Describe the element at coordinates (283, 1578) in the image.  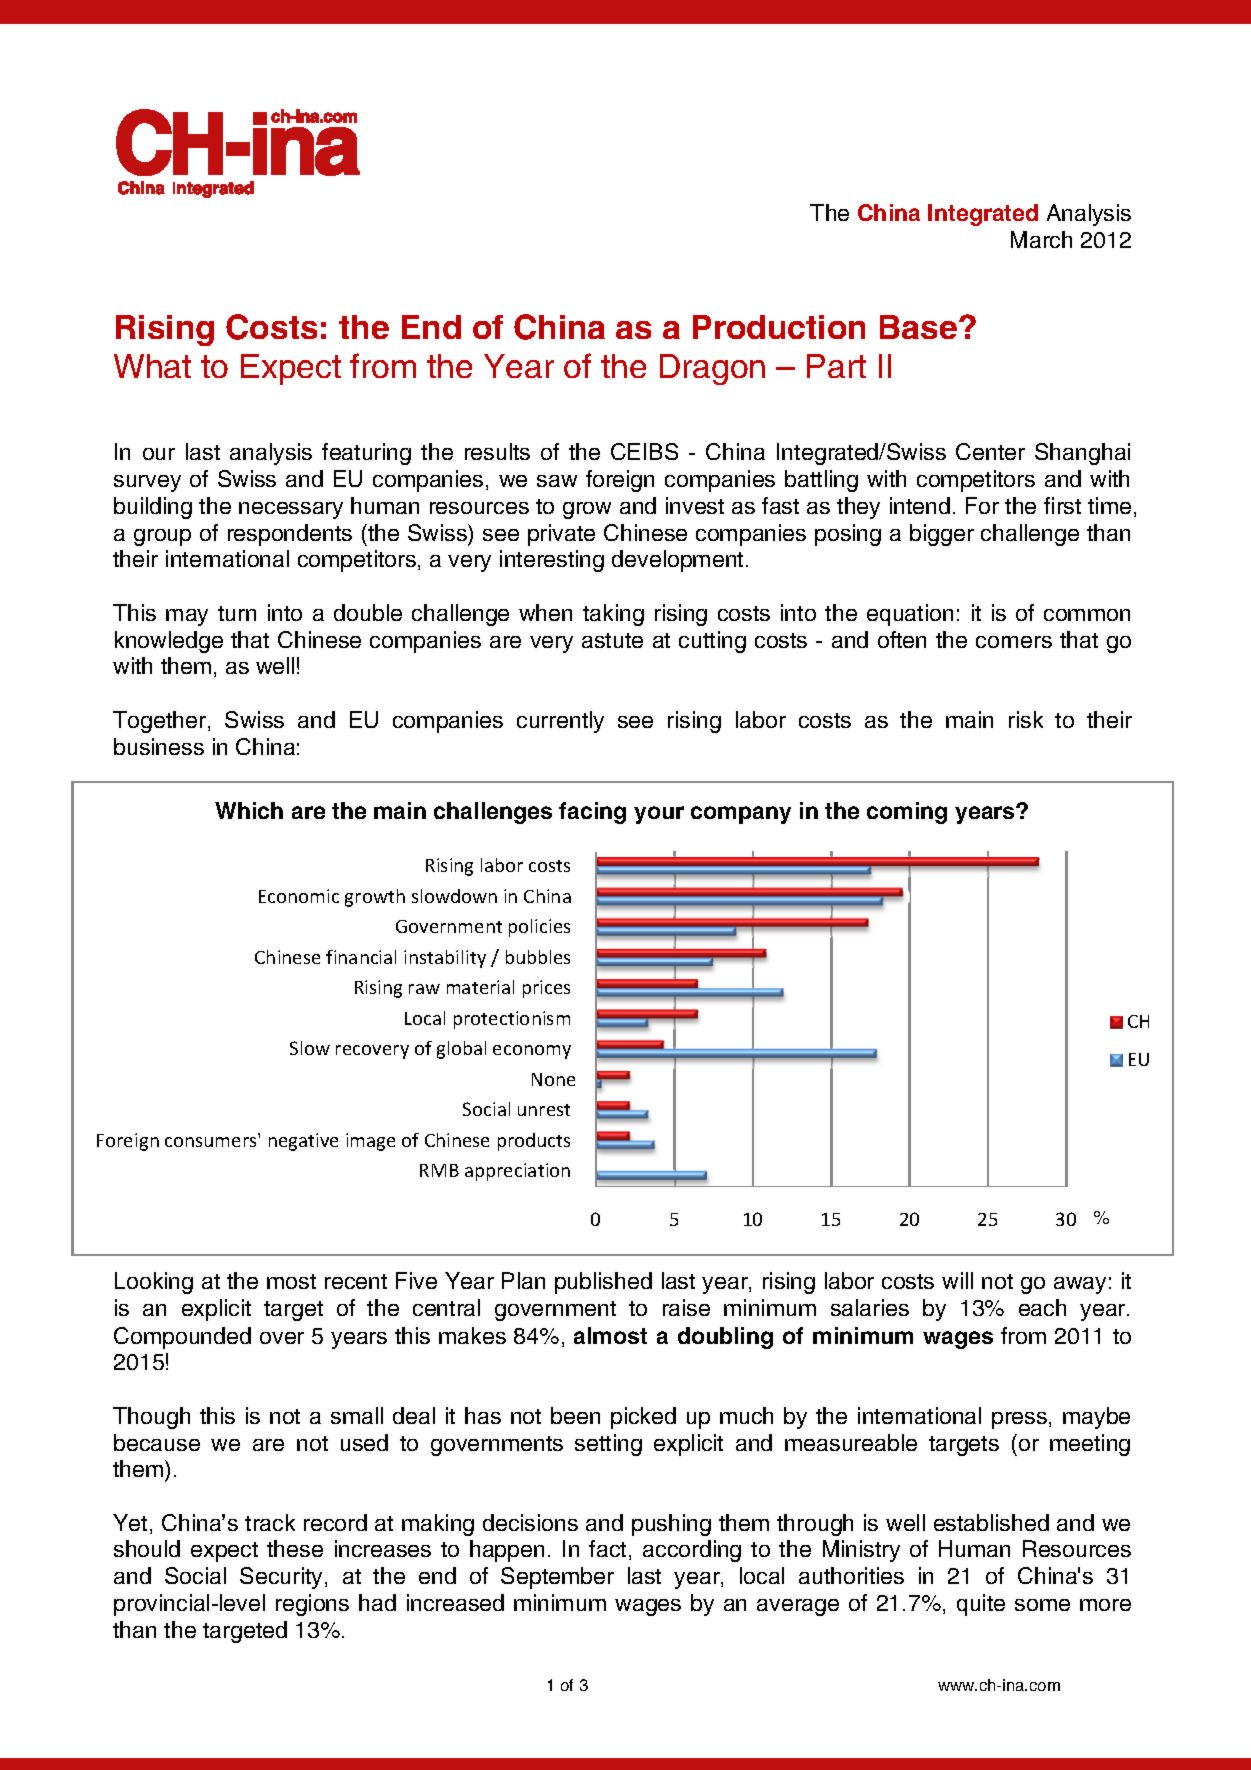
I see `Security` at that location.
